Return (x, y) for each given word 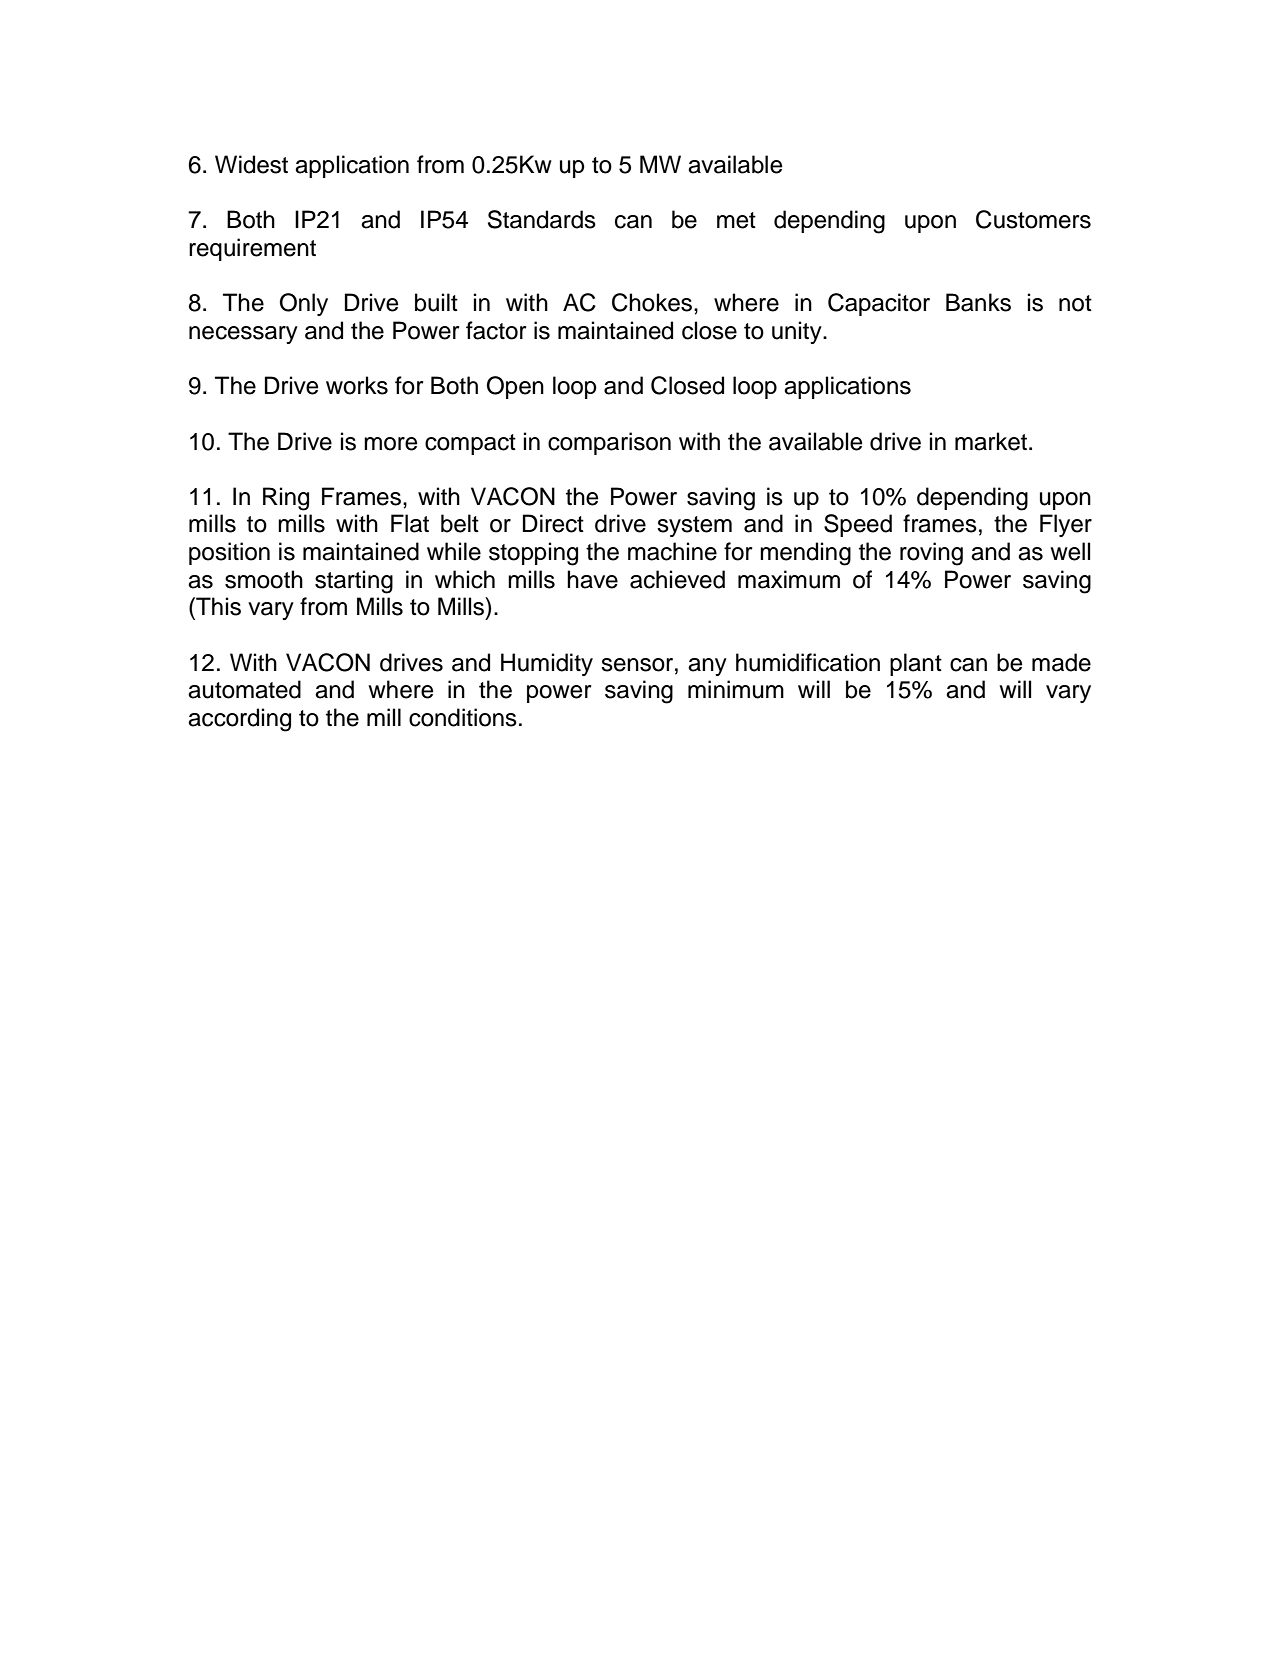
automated (244, 689)
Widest (251, 164)
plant (916, 664)
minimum (736, 689)
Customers (1033, 219)
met (736, 220)
